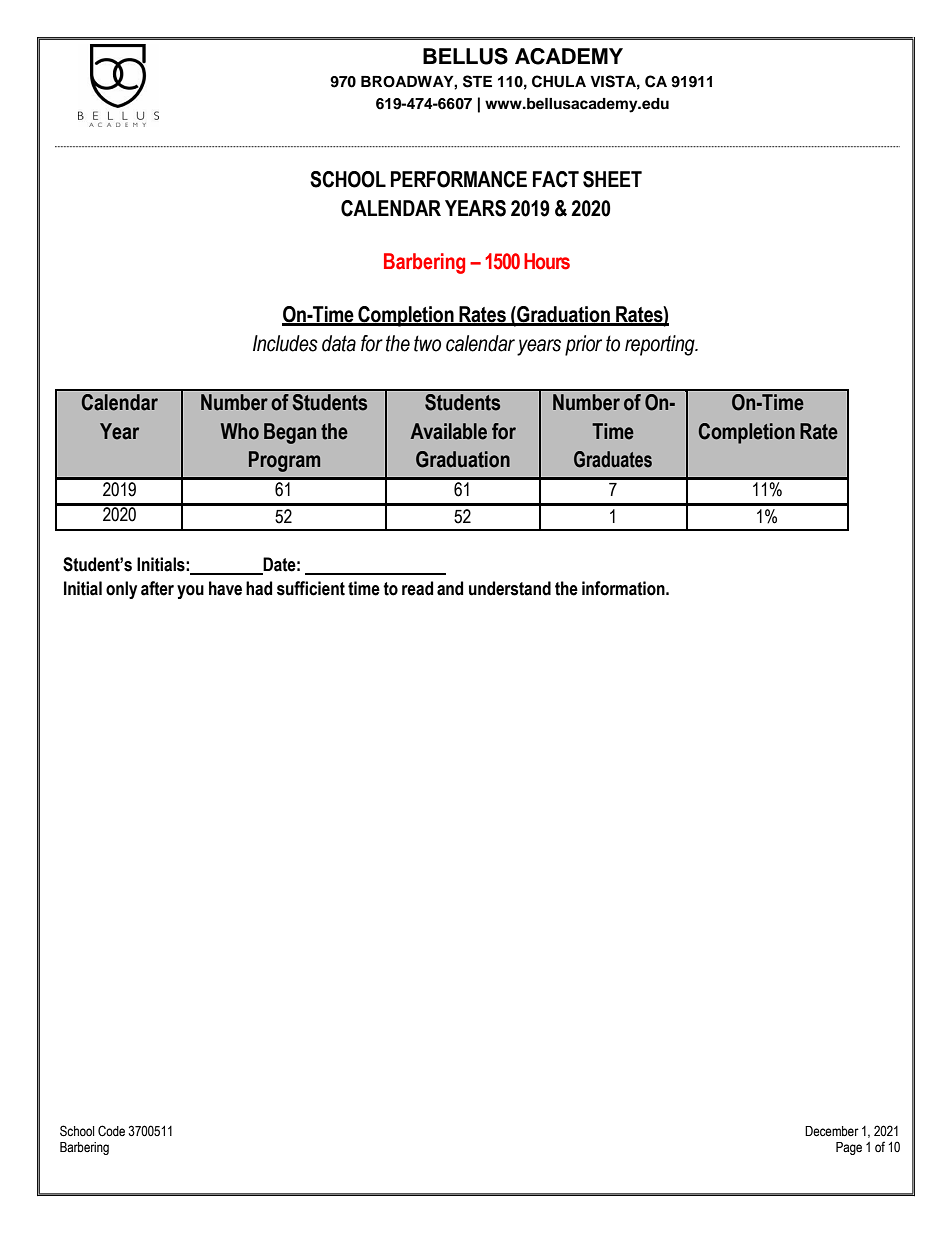 This document has width=952, height=1233. I want to click on reporting, so click(661, 345).
